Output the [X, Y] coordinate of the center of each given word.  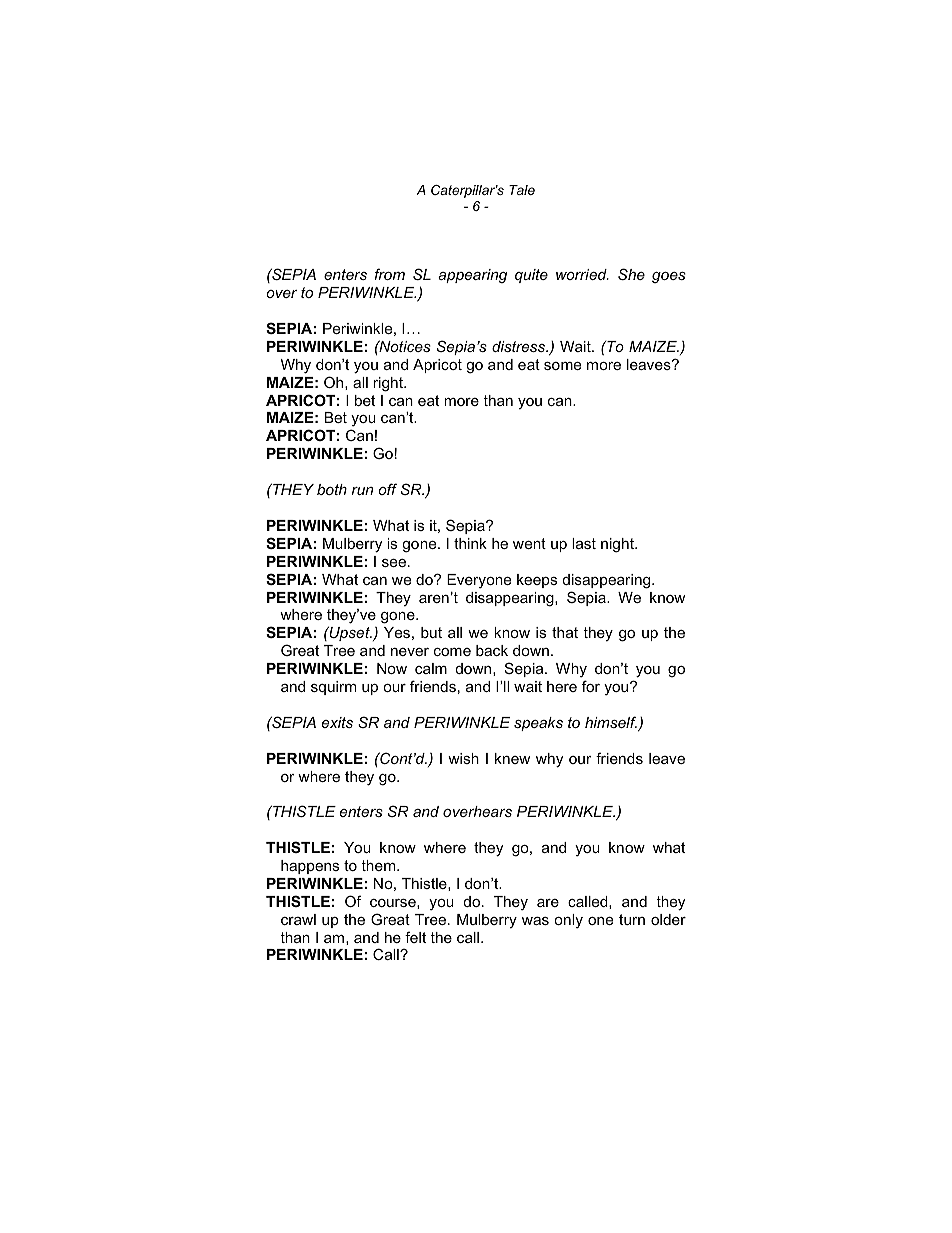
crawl [298, 919]
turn [632, 919]
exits [337, 722]
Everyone [479, 581]
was [535, 921]
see [394, 563]
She [631, 274]
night [618, 545]
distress [520, 346]
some [562, 366]
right [389, 384]
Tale [522, 190]
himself [612, 723]
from [389, 274]
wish [463, 758]
